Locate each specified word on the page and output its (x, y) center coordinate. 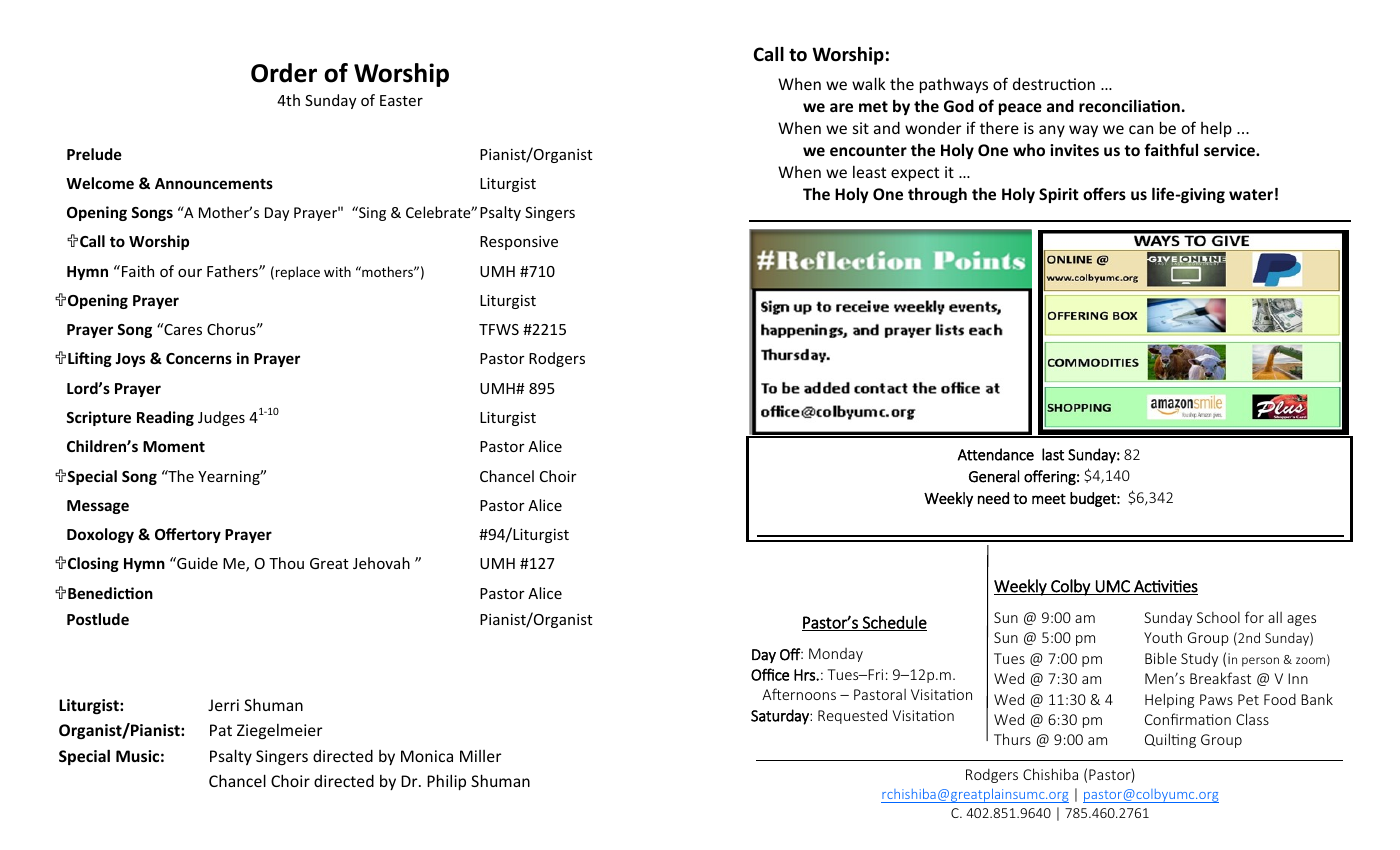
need (993, 498)
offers (1104, 193)
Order (284, 73)
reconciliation (1129, 105)
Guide (196, 563)
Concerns (199, 358)
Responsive (519, 243)
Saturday (781, 717)
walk (868, 83)
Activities (1165, 587)
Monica (427, 756)
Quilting (1170, 740)
